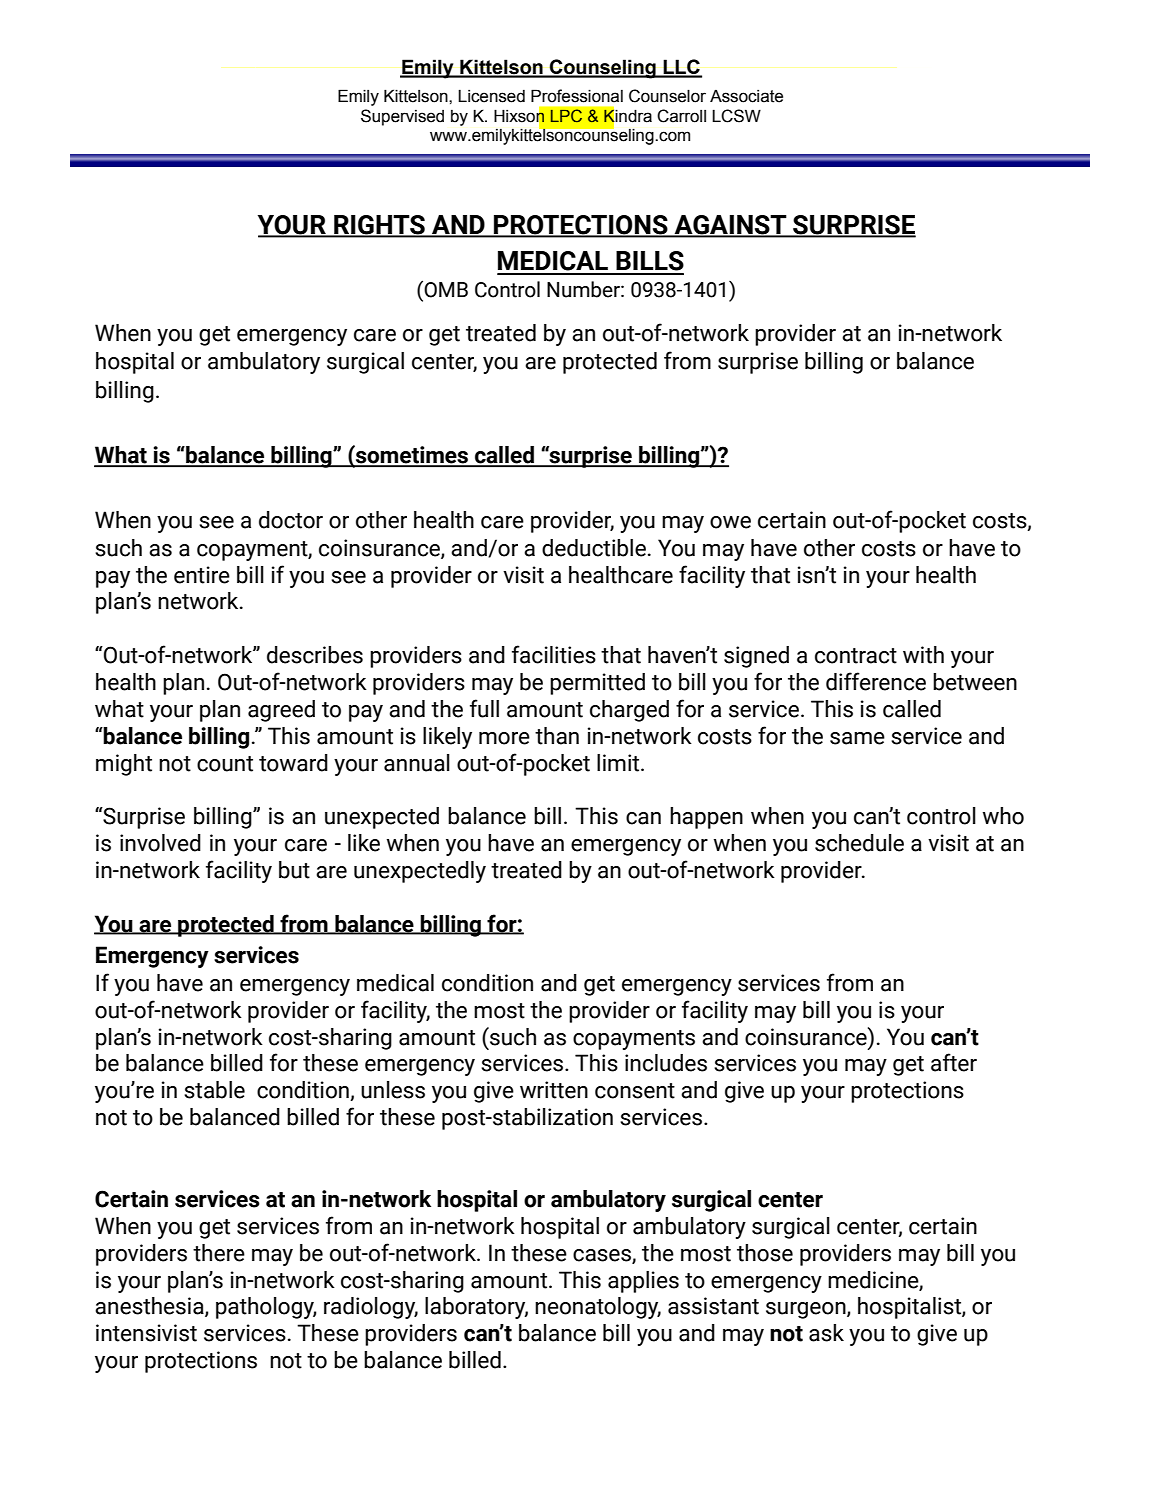  I want to click on LPC, so click(566, 116).
